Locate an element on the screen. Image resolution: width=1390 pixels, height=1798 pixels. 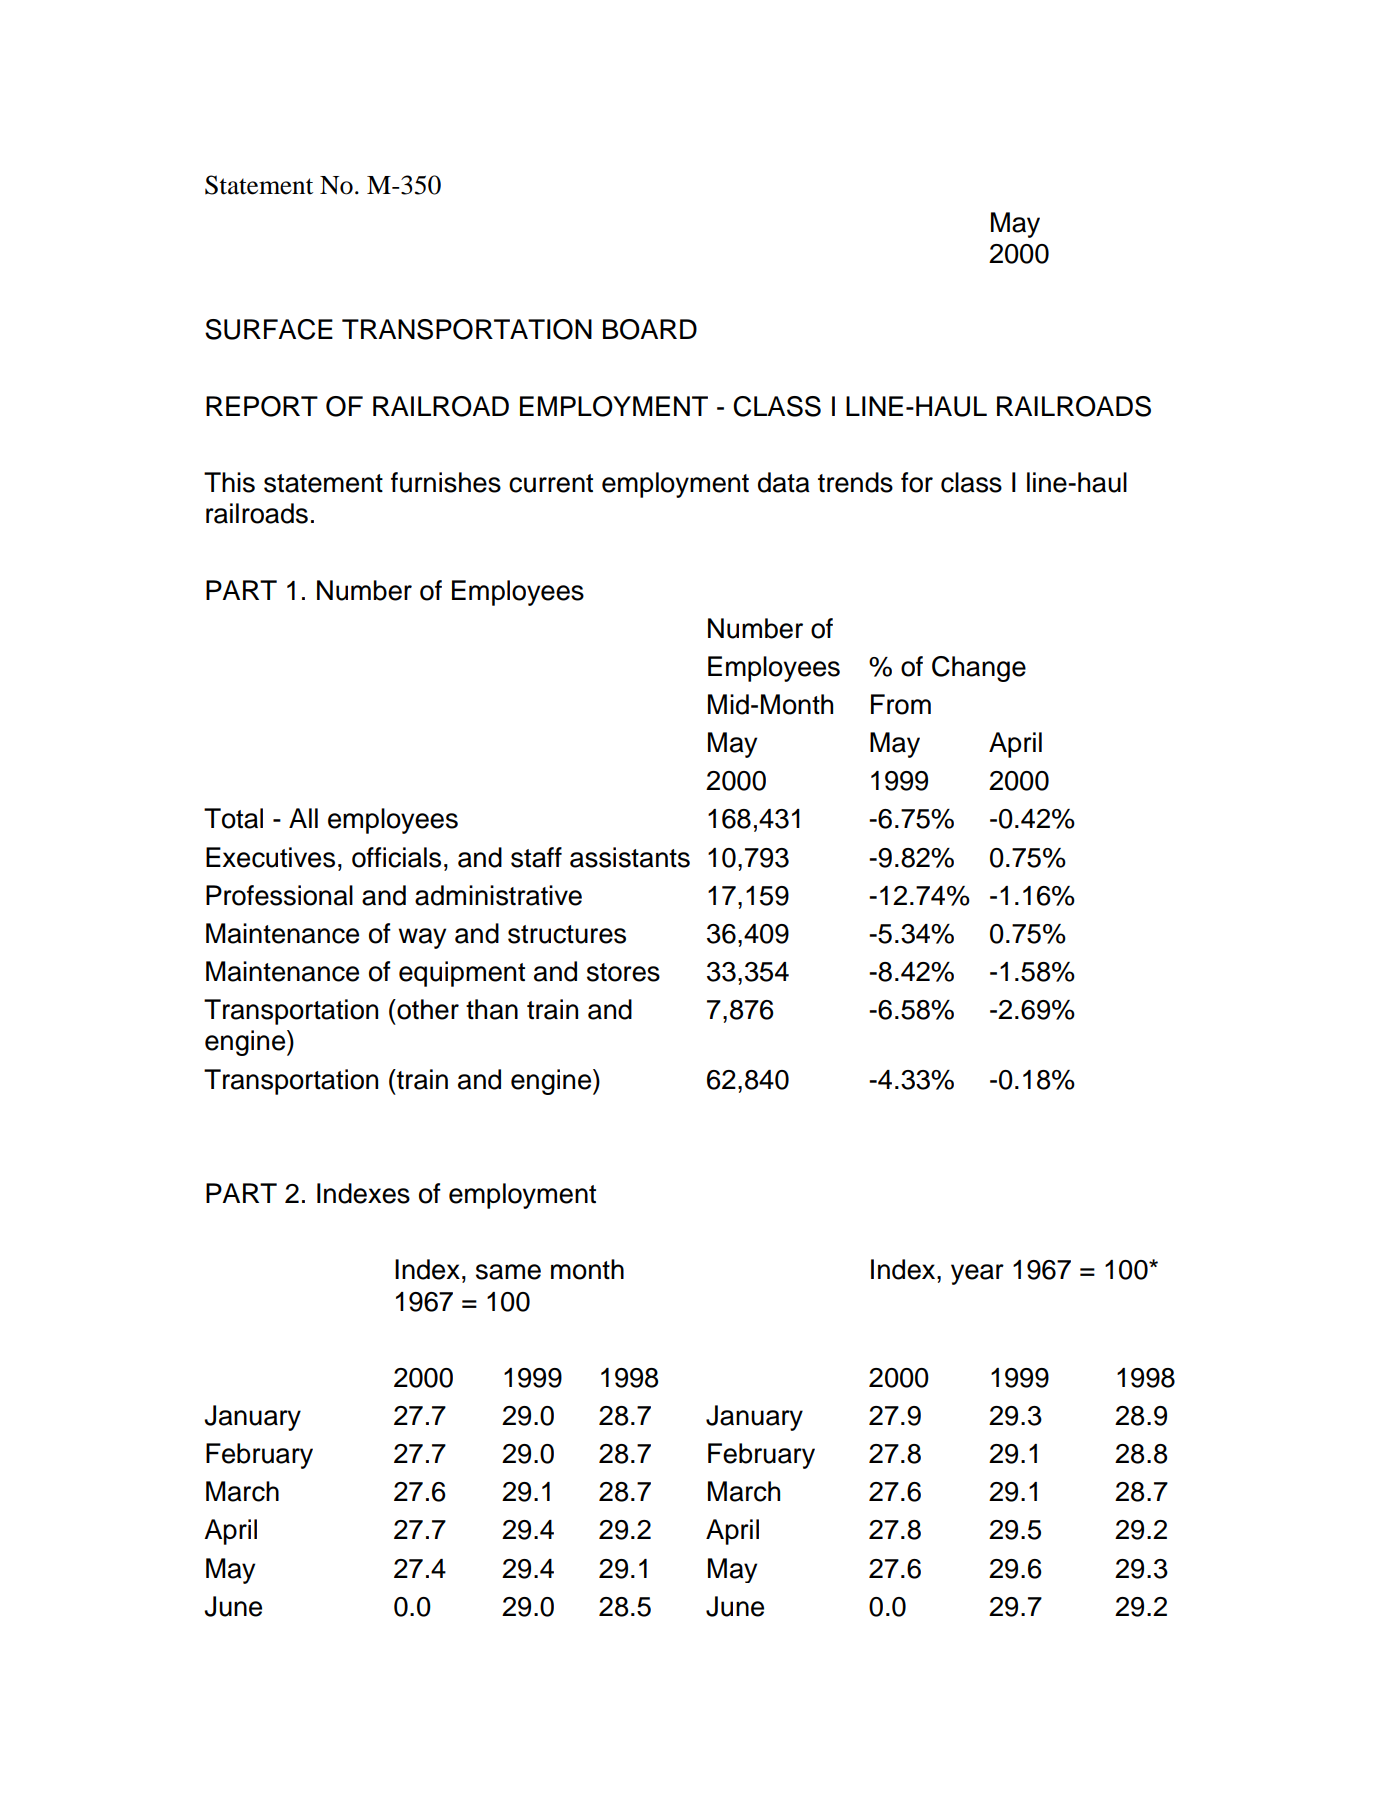
same is located at coordinates (508, 1272).
